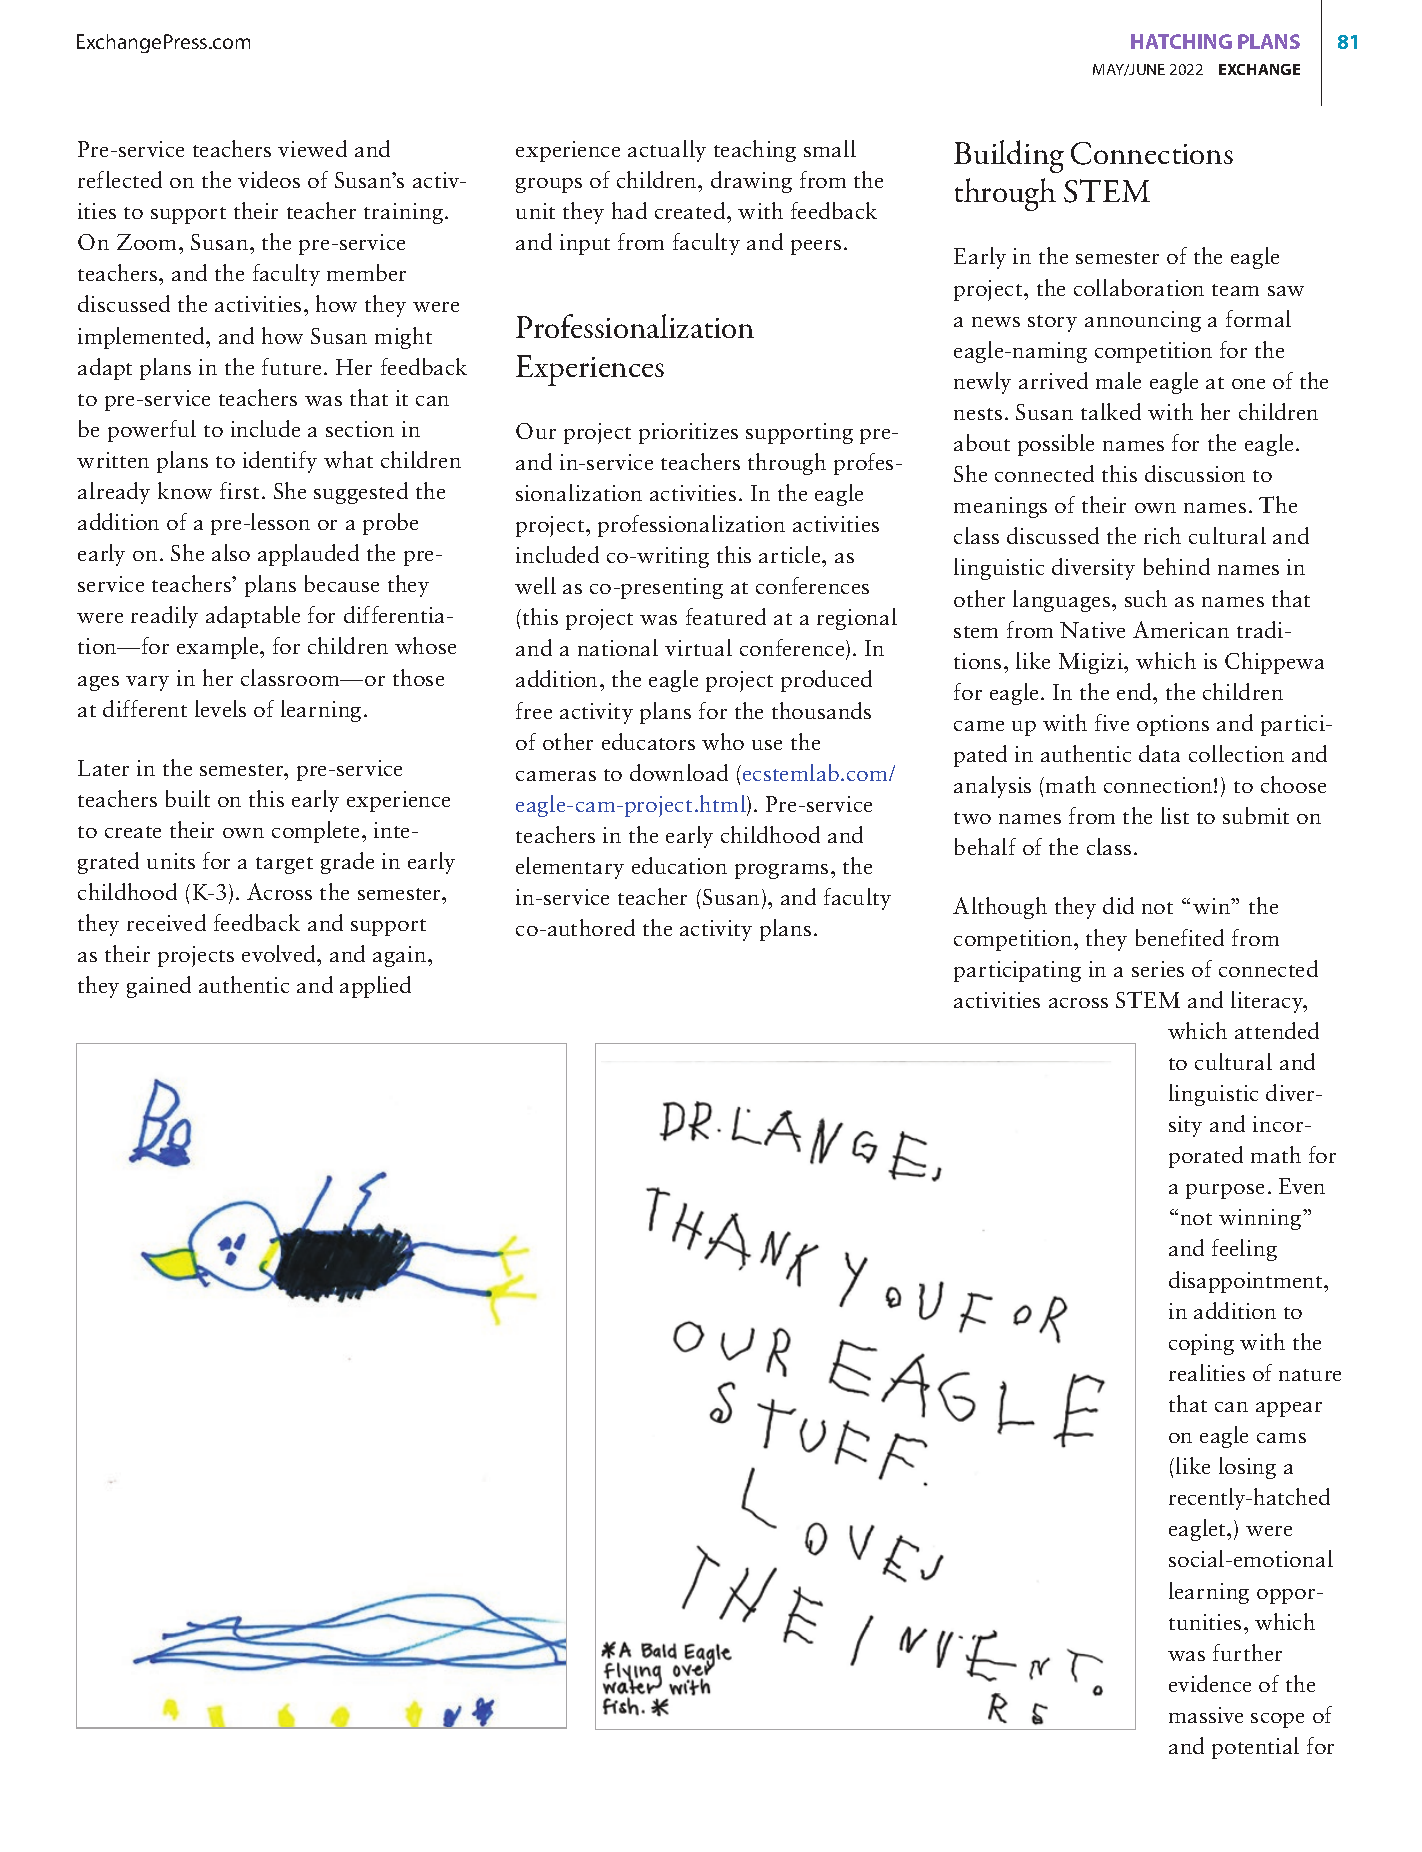 The width and height of the document is (1422, 1852). What do you see at coordinates (1181, 41) in the document?
I see `HATCHING` at bounding box center [1181, 41].
